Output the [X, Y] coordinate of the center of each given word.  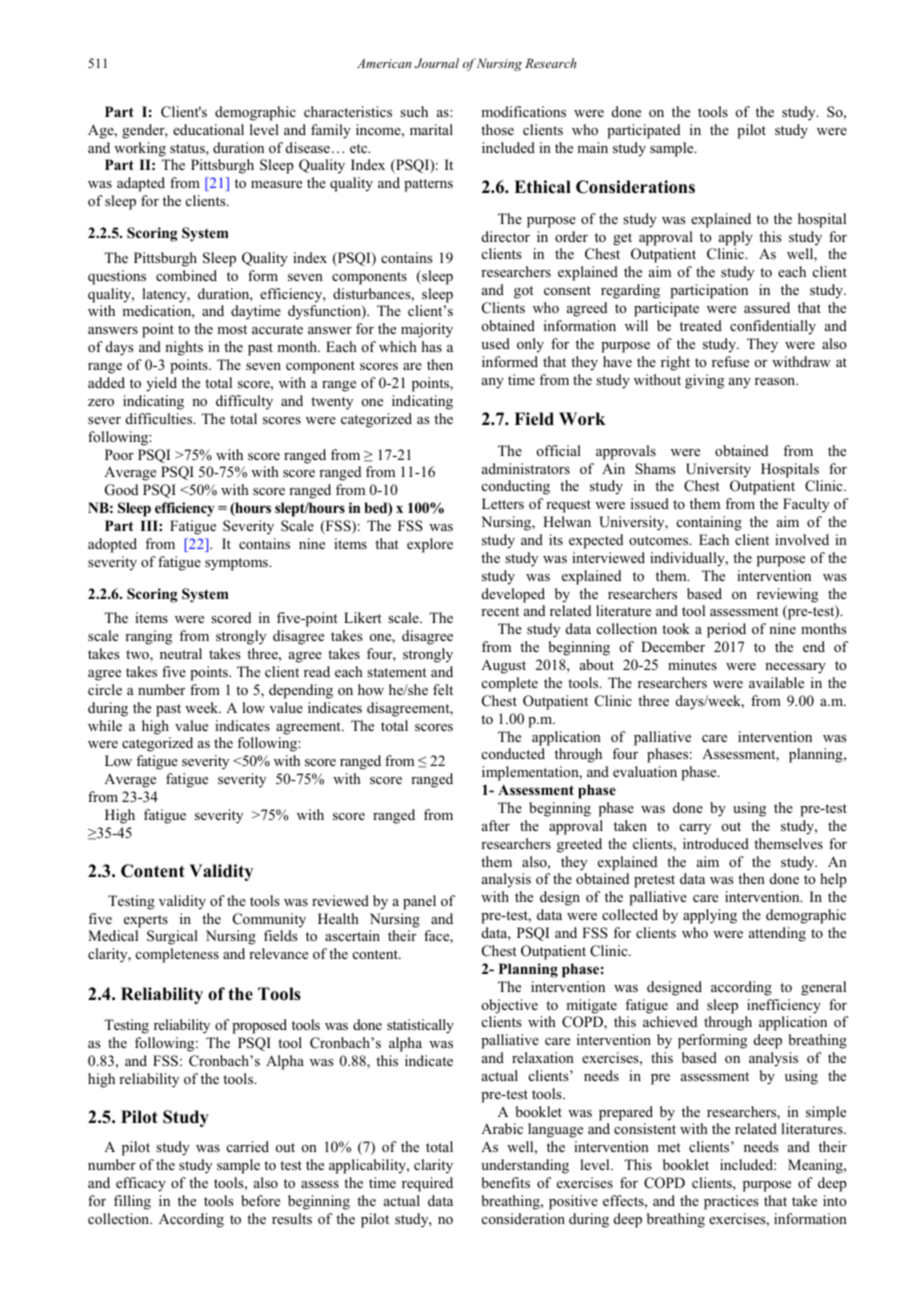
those [497, 129]
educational [208, 130]
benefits [506, 1182]
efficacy [141, 1184]
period [726, 630]
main [592, 147]
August [503, 666]
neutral [181, 653]
